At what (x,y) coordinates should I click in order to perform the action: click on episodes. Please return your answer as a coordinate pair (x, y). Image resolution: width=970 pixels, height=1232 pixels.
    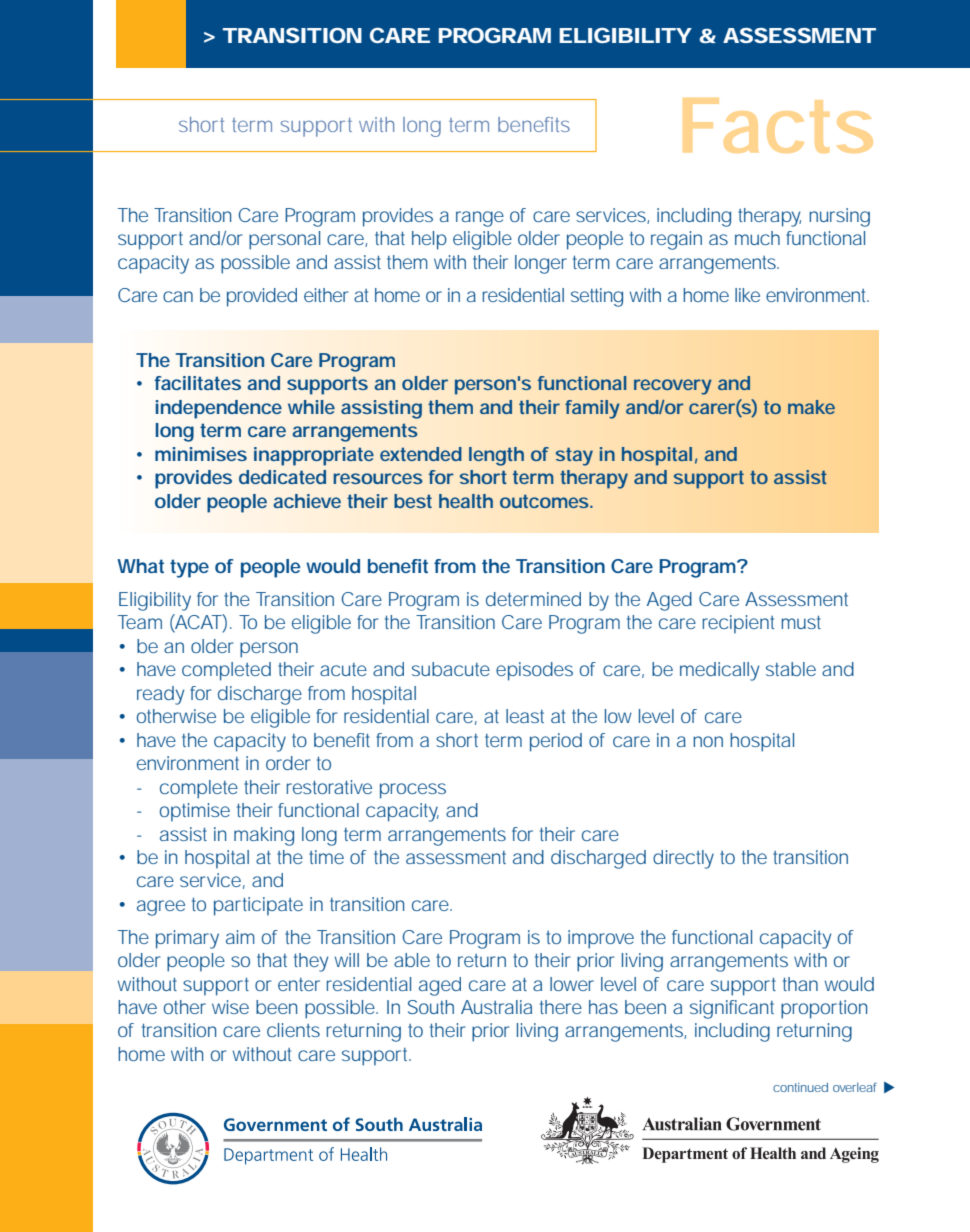
    Looking at the image, I should click on (534, 671).
